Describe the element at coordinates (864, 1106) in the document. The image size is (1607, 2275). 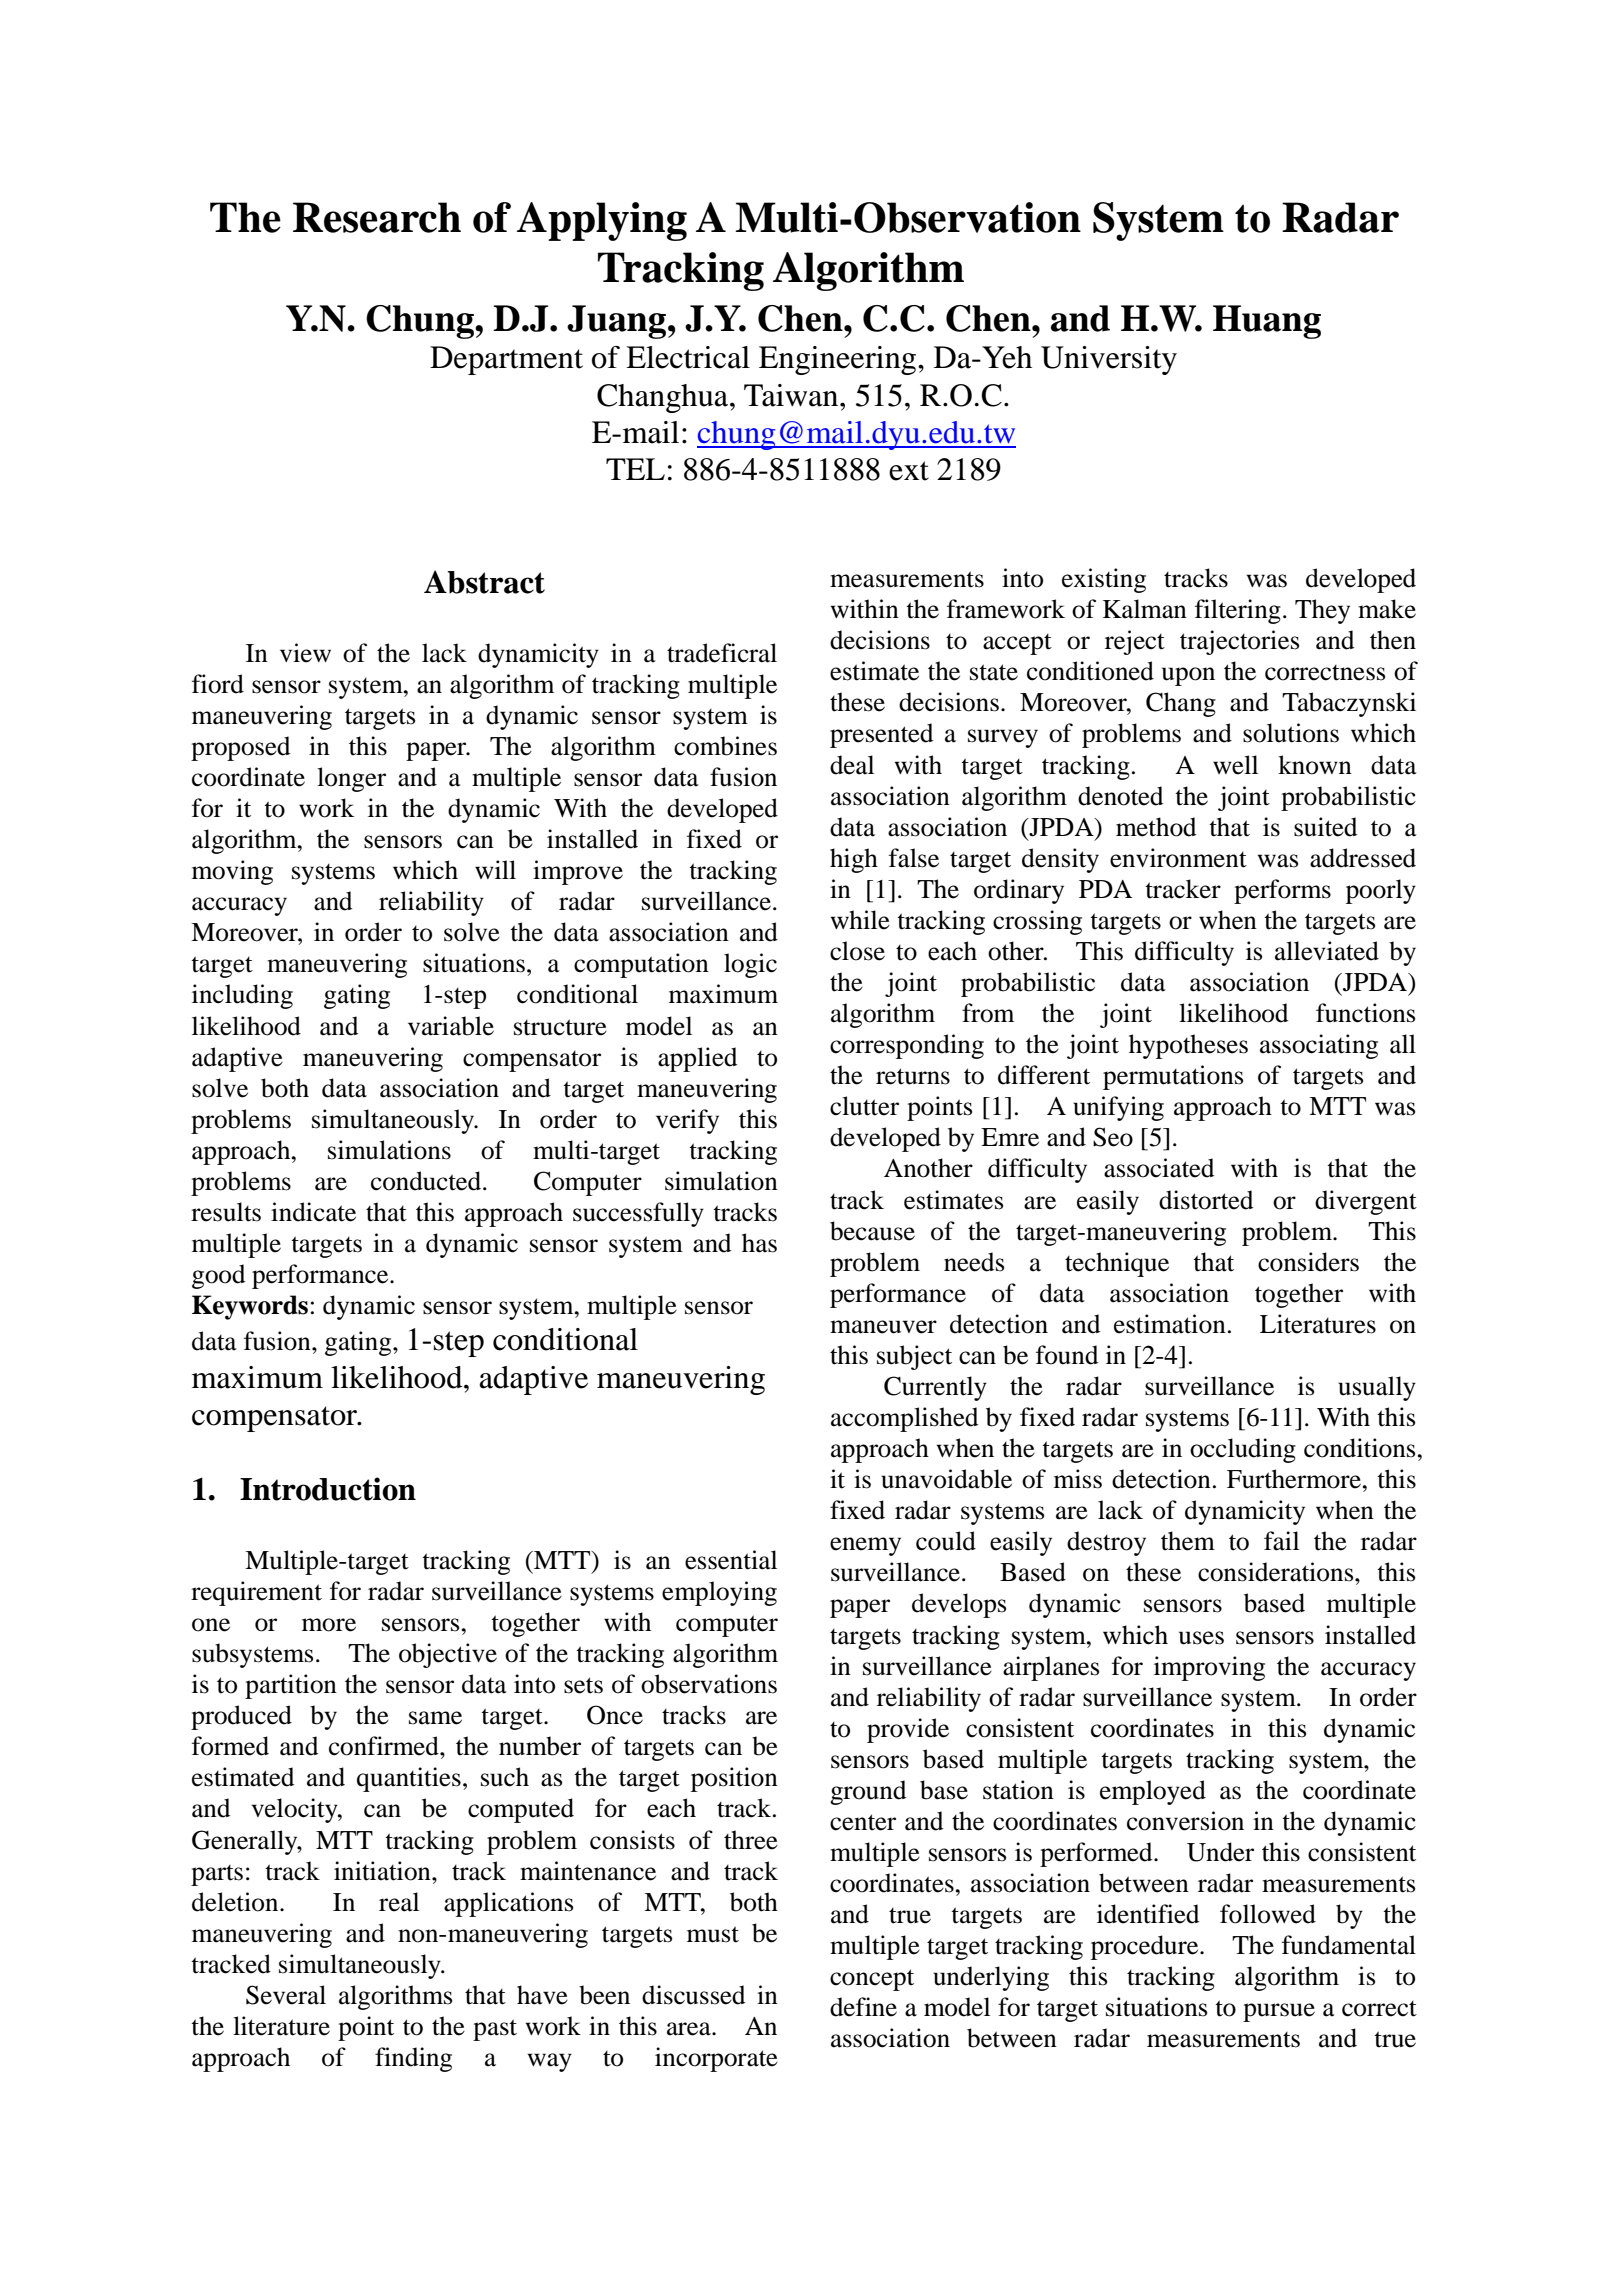
I see `clutter` at that location.
